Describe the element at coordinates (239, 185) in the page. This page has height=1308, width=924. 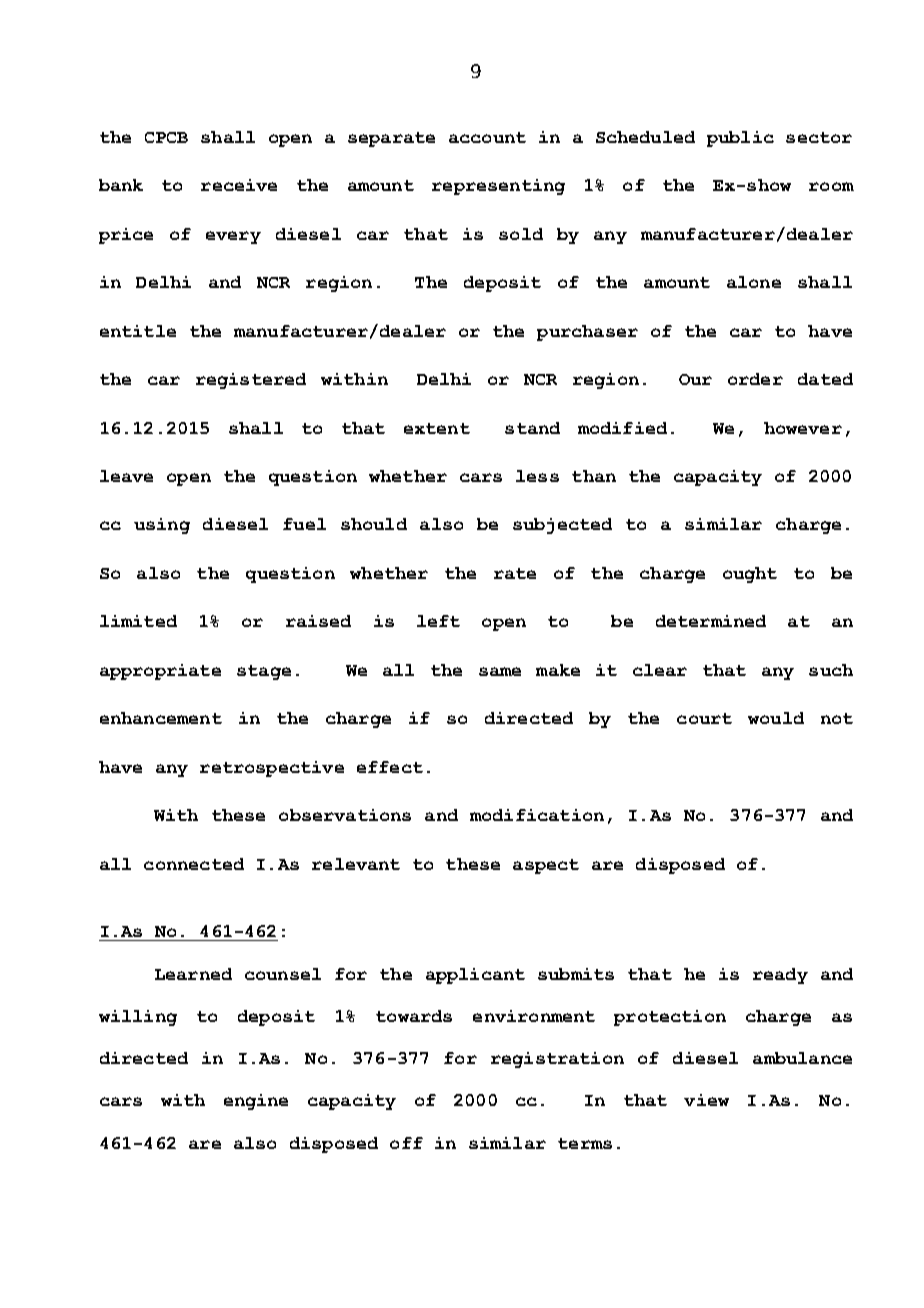
I see `receive` at that location.
